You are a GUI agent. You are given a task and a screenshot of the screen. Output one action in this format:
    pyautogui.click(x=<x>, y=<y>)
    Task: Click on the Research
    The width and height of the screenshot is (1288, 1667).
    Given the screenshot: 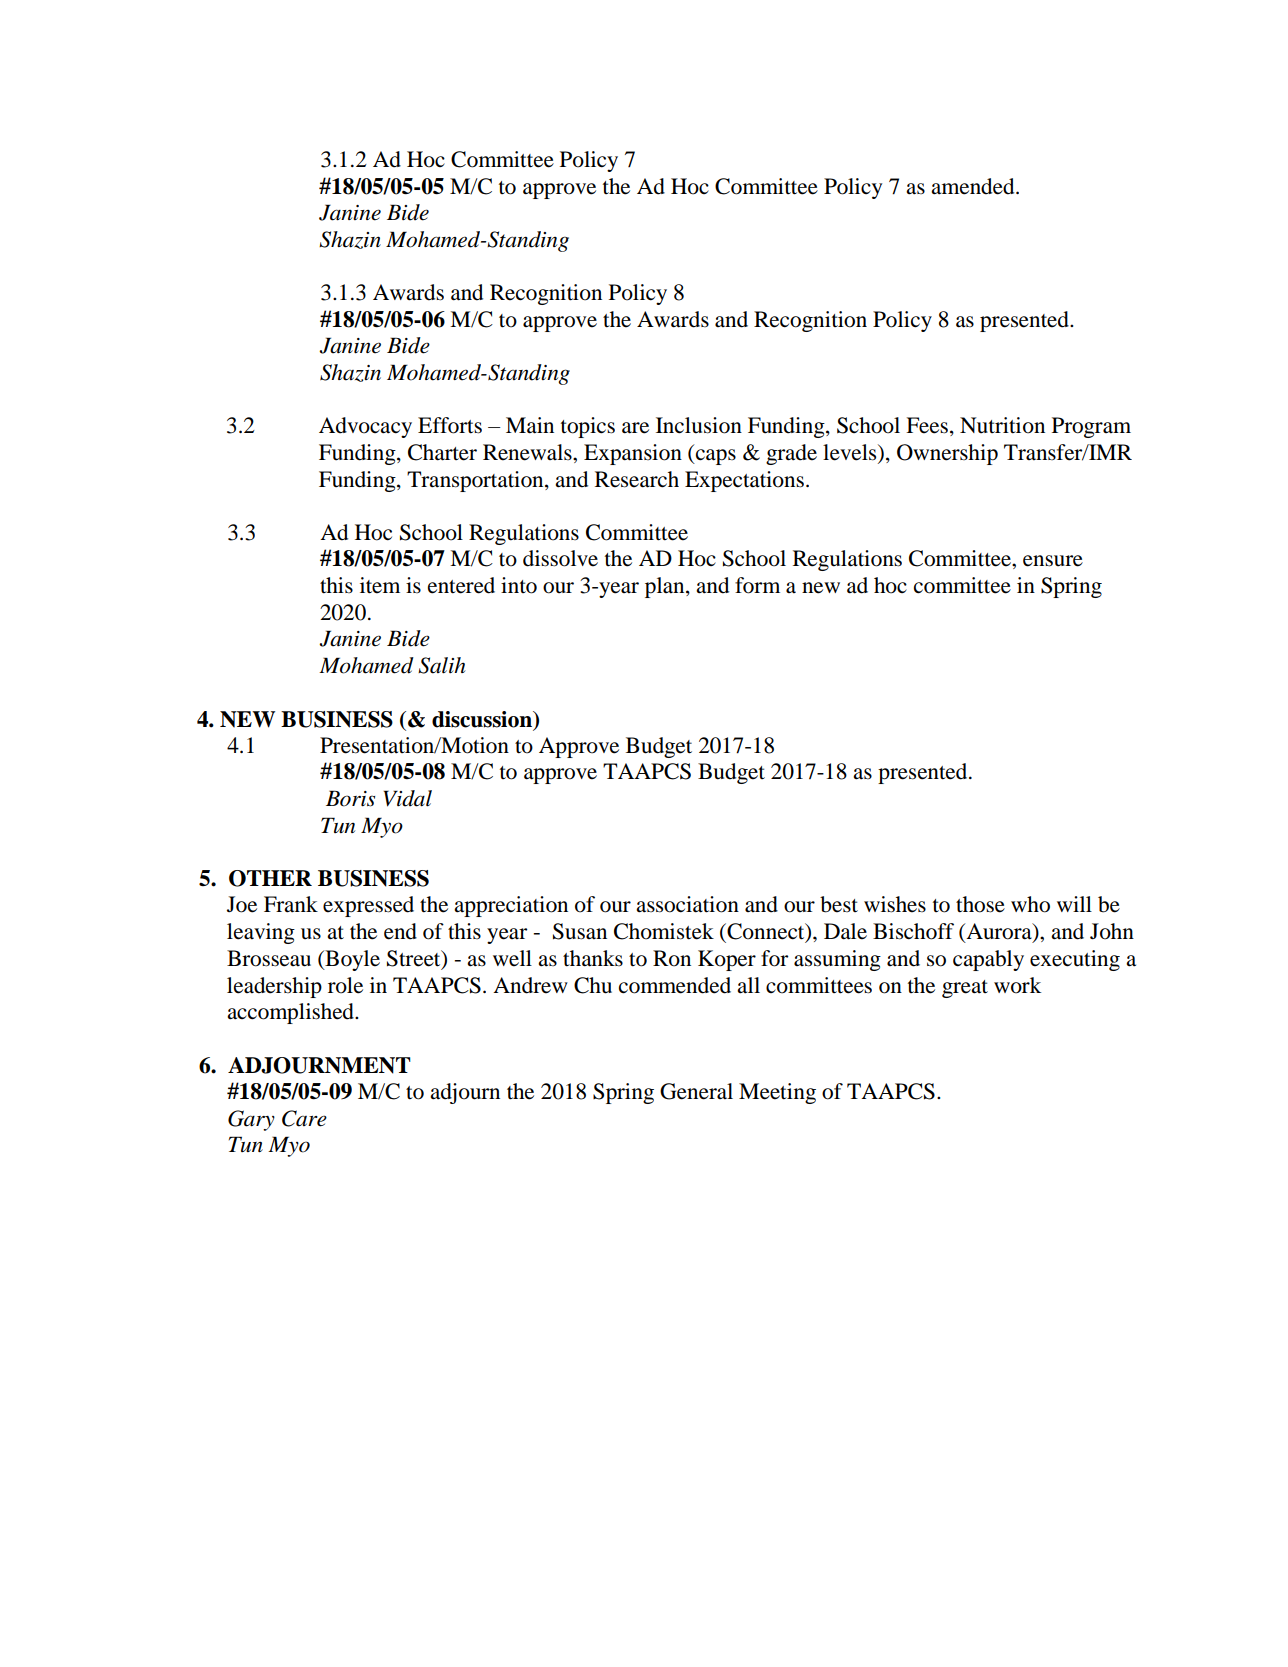 What is the action you would take?
    pyautogui.click(x=637, y=479)
